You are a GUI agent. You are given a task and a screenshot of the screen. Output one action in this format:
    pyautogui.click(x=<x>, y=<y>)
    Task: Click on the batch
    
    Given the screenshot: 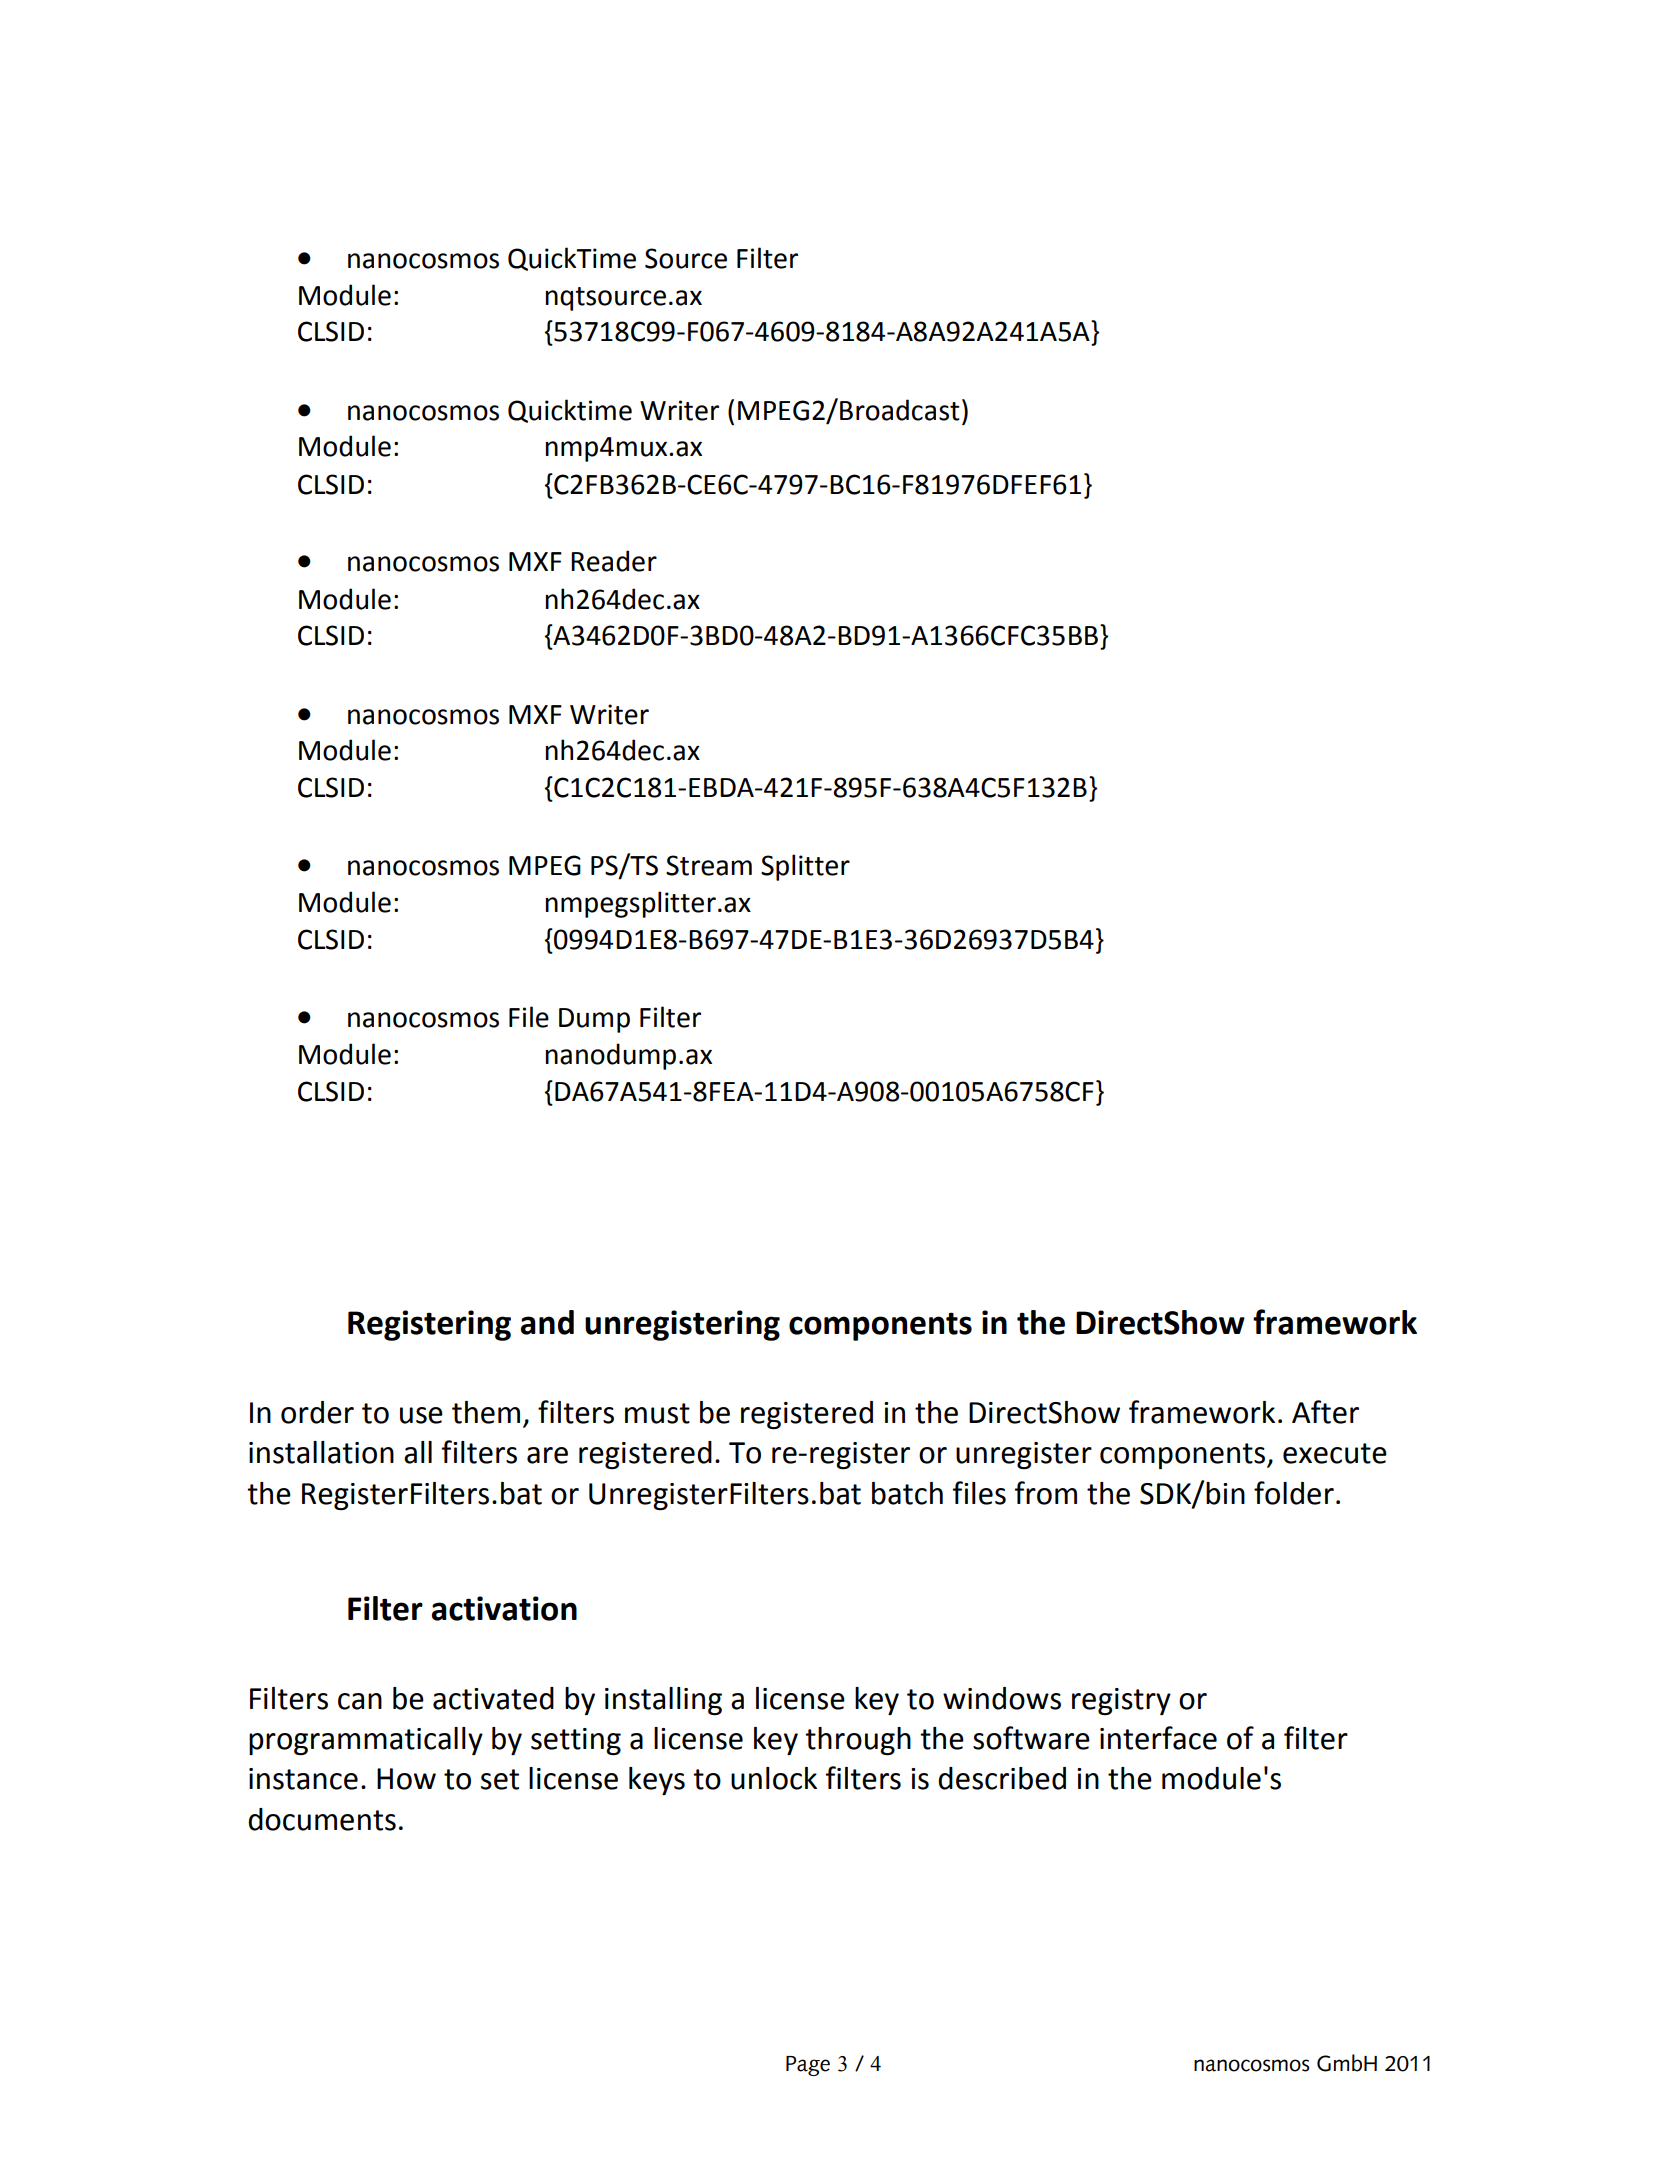 What is the action you would take?
    pyautogui.click(x=907, y=1493)
